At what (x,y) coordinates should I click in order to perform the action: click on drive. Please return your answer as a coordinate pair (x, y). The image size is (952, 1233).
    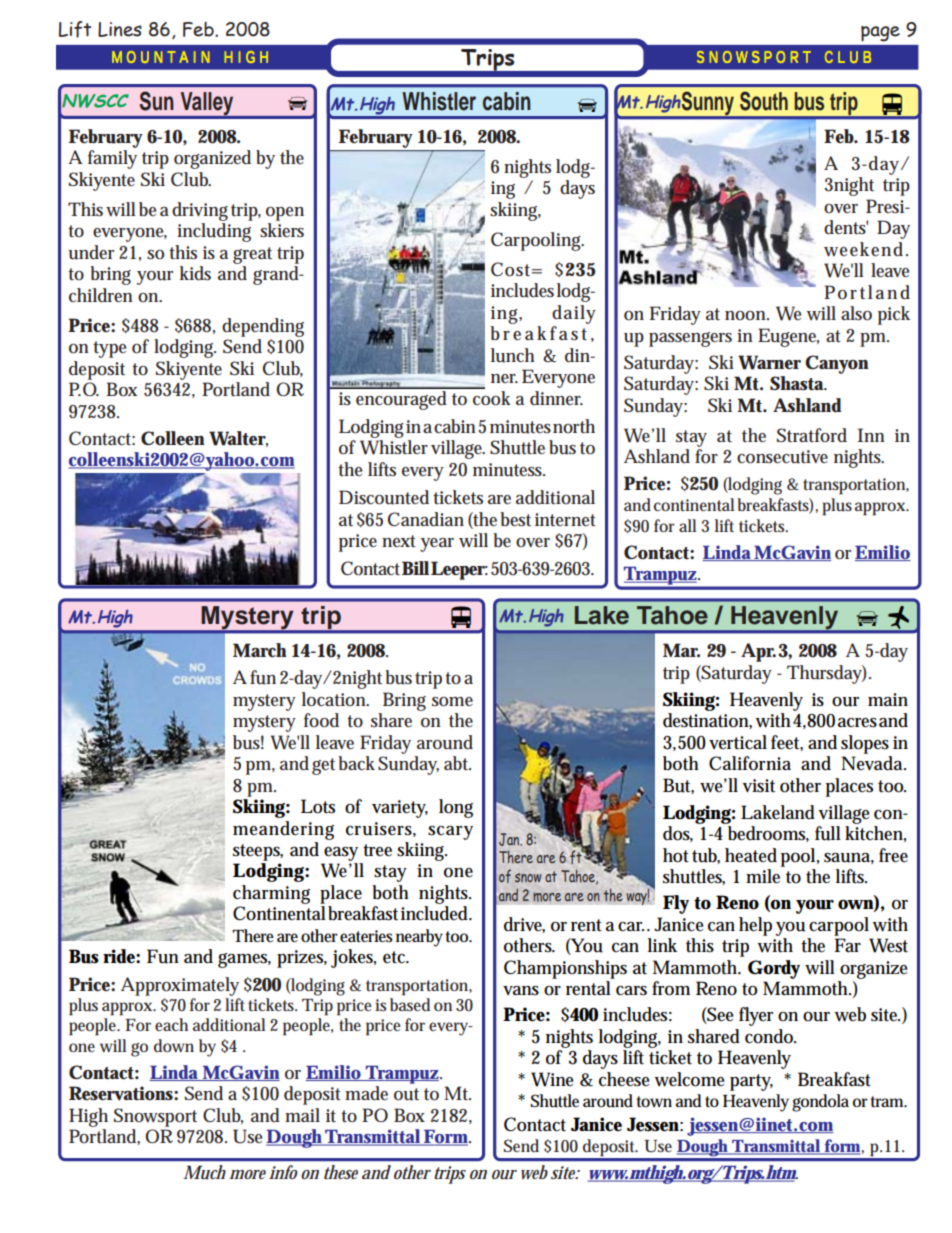
    Looking at the image, I should click on (524, 925).
